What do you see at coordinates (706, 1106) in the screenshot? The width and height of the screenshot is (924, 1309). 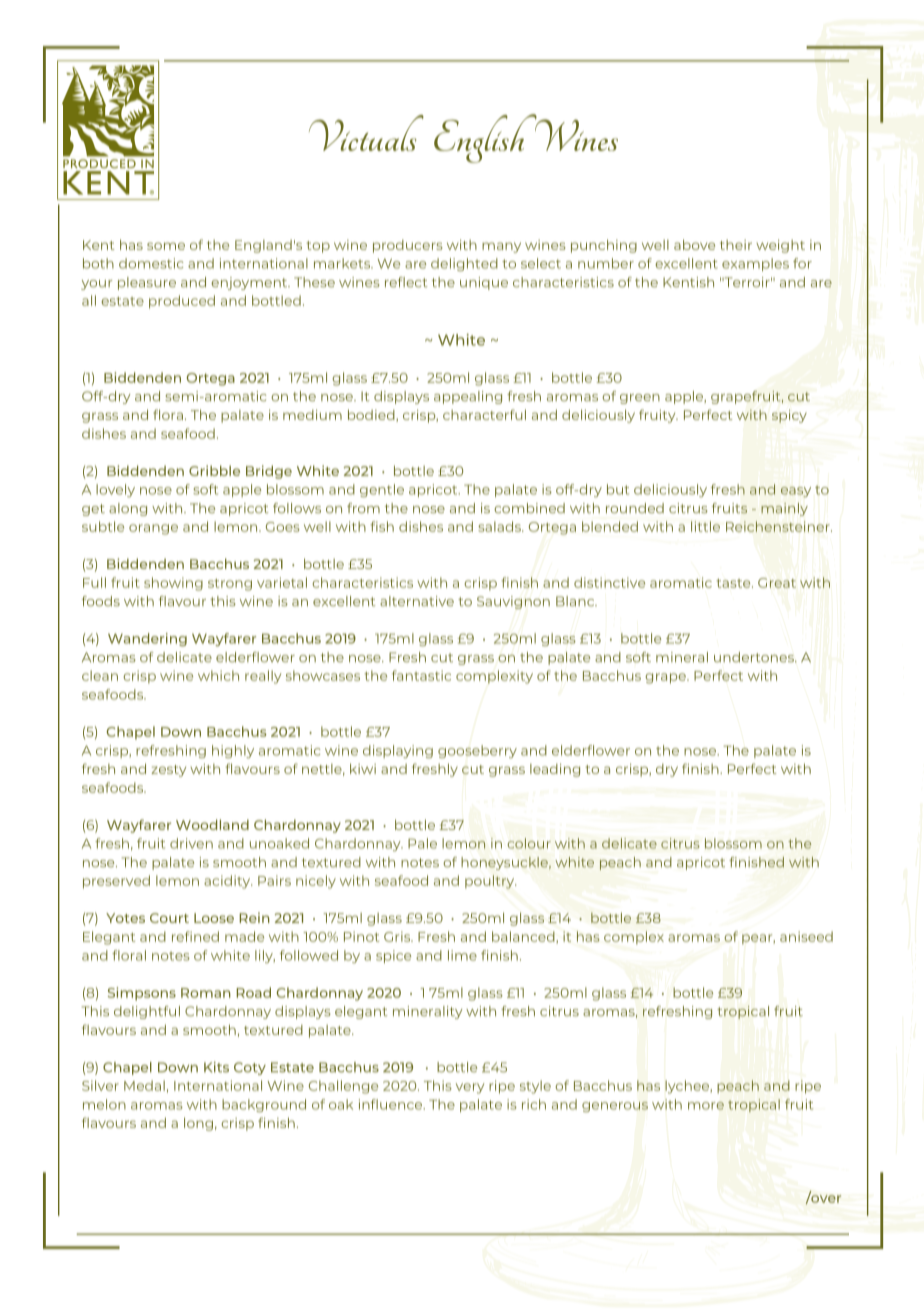 I see `more` at bounding box center [706, 1106].
